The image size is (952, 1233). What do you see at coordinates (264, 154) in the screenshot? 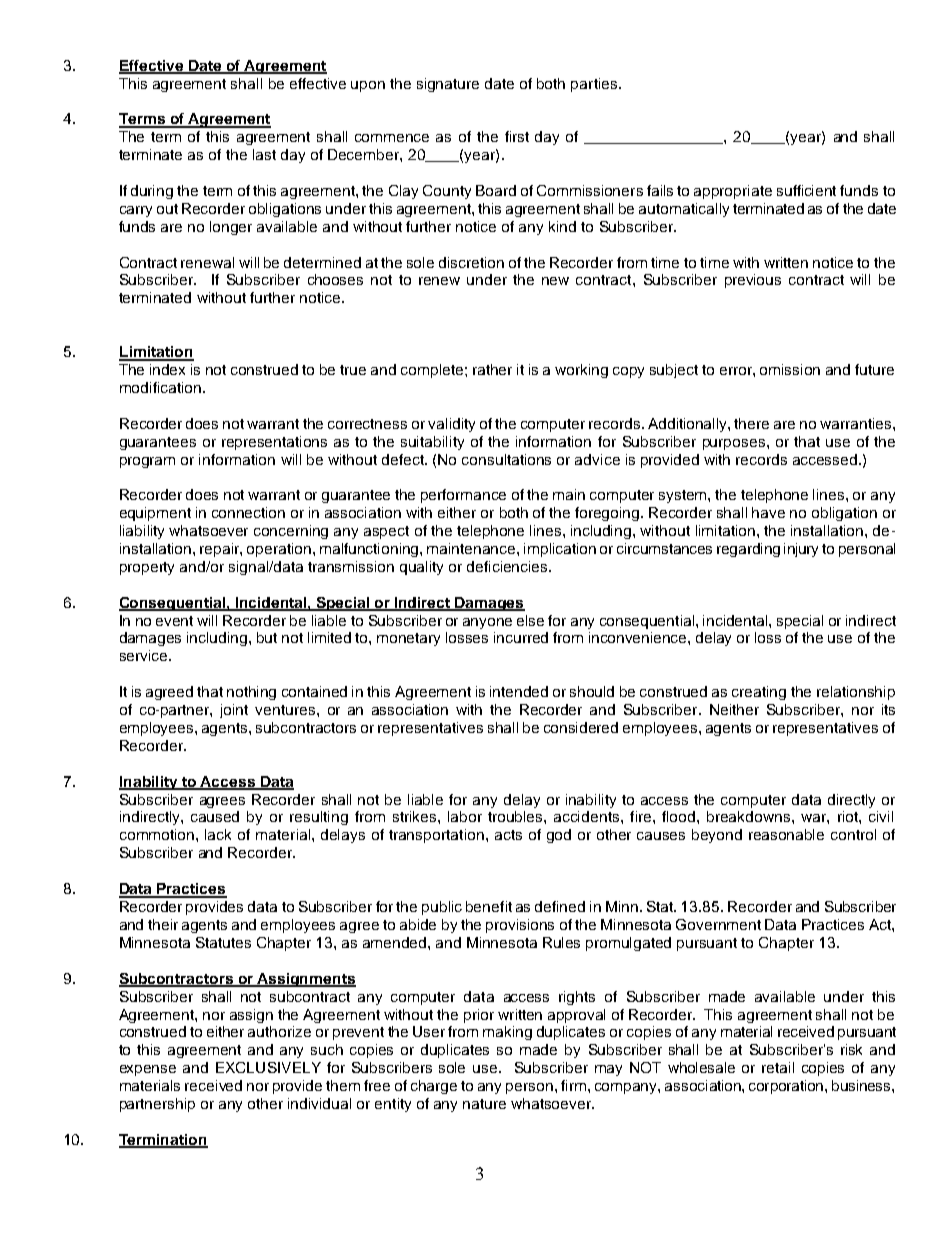
I see `last` at bounding box center [264, 154].
